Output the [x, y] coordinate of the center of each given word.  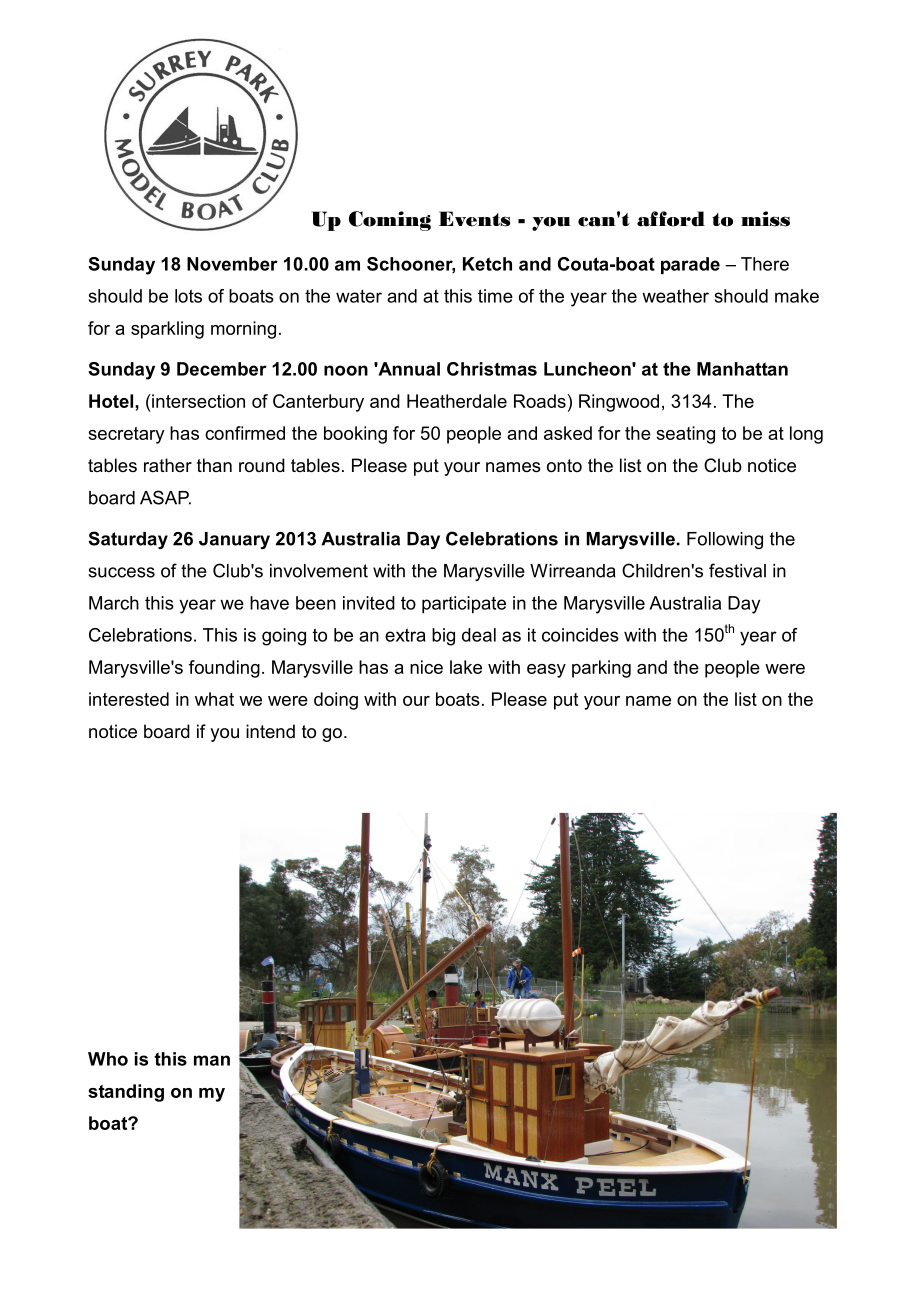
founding [224, 669]
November [232, 264]
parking [601, 669]
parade [690, 265]
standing [126, 1093]
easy [546, 671]
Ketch [487, 264]
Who [108, 1059]
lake [466, 667]
